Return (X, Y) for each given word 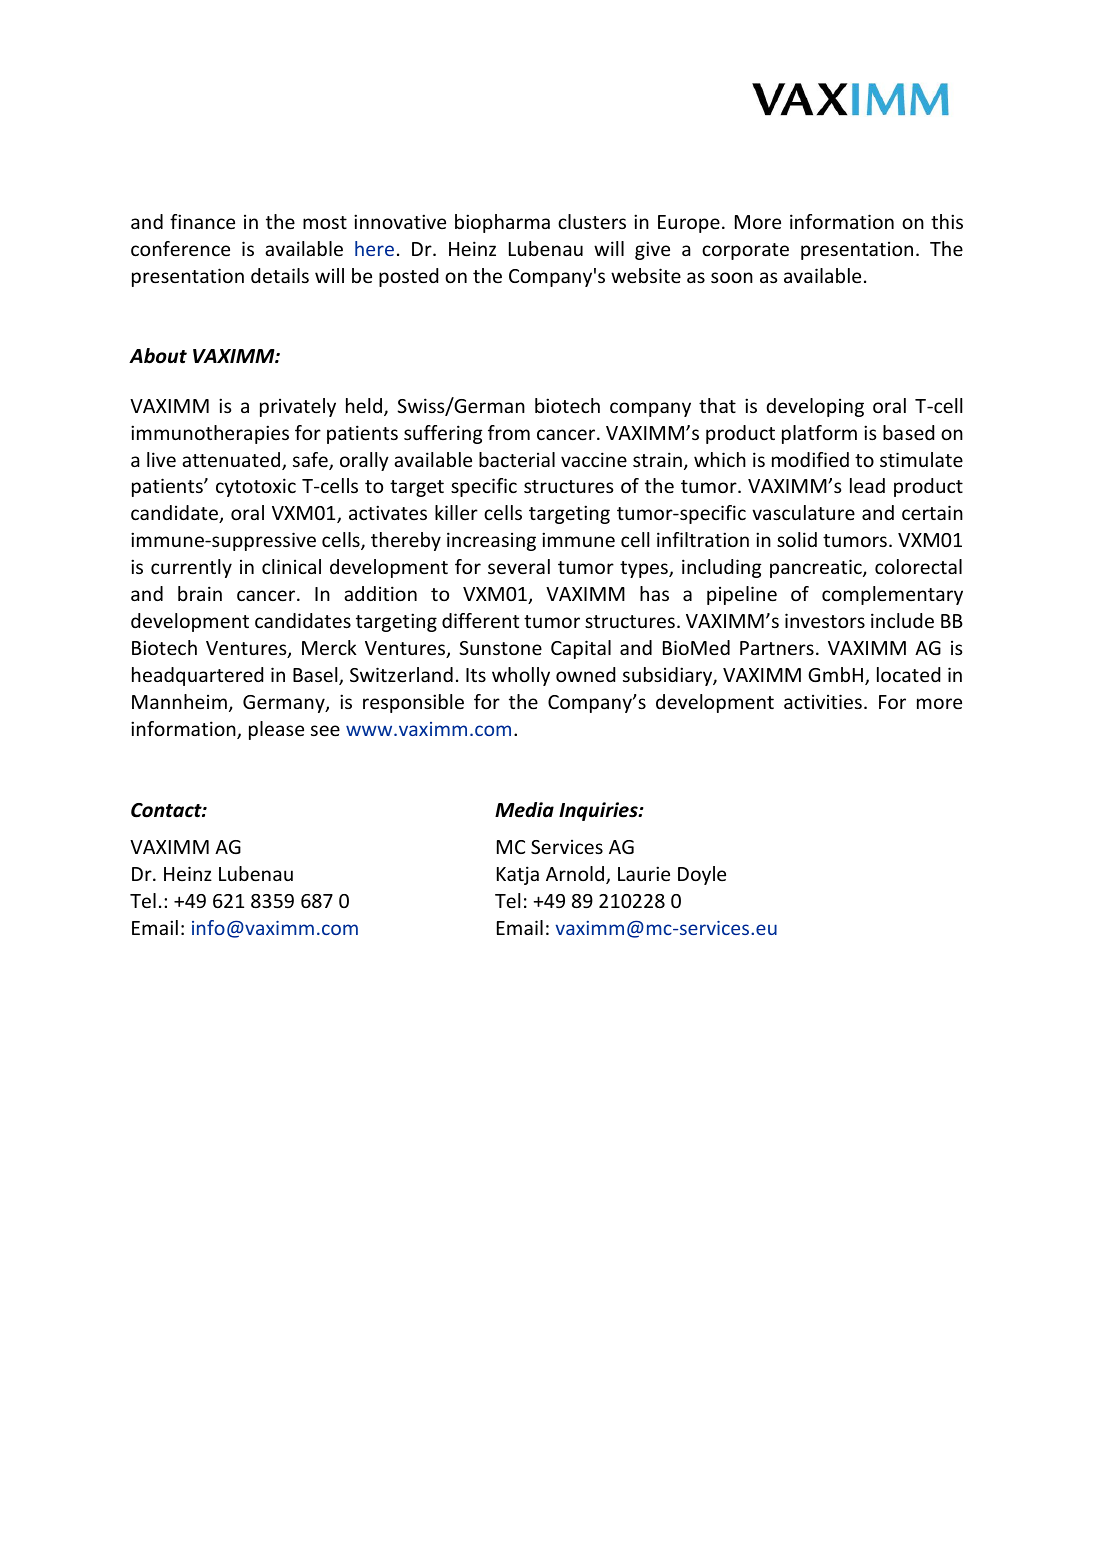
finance (202, 221)
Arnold (576, 875)
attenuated (232, 461)
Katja (518, 875)
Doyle (702, 875)
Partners (777, 648)
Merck (329, 647)
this (947, 221)
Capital (581, 649)
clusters (592, 221)
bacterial (517, 459)
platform (819, 434)
